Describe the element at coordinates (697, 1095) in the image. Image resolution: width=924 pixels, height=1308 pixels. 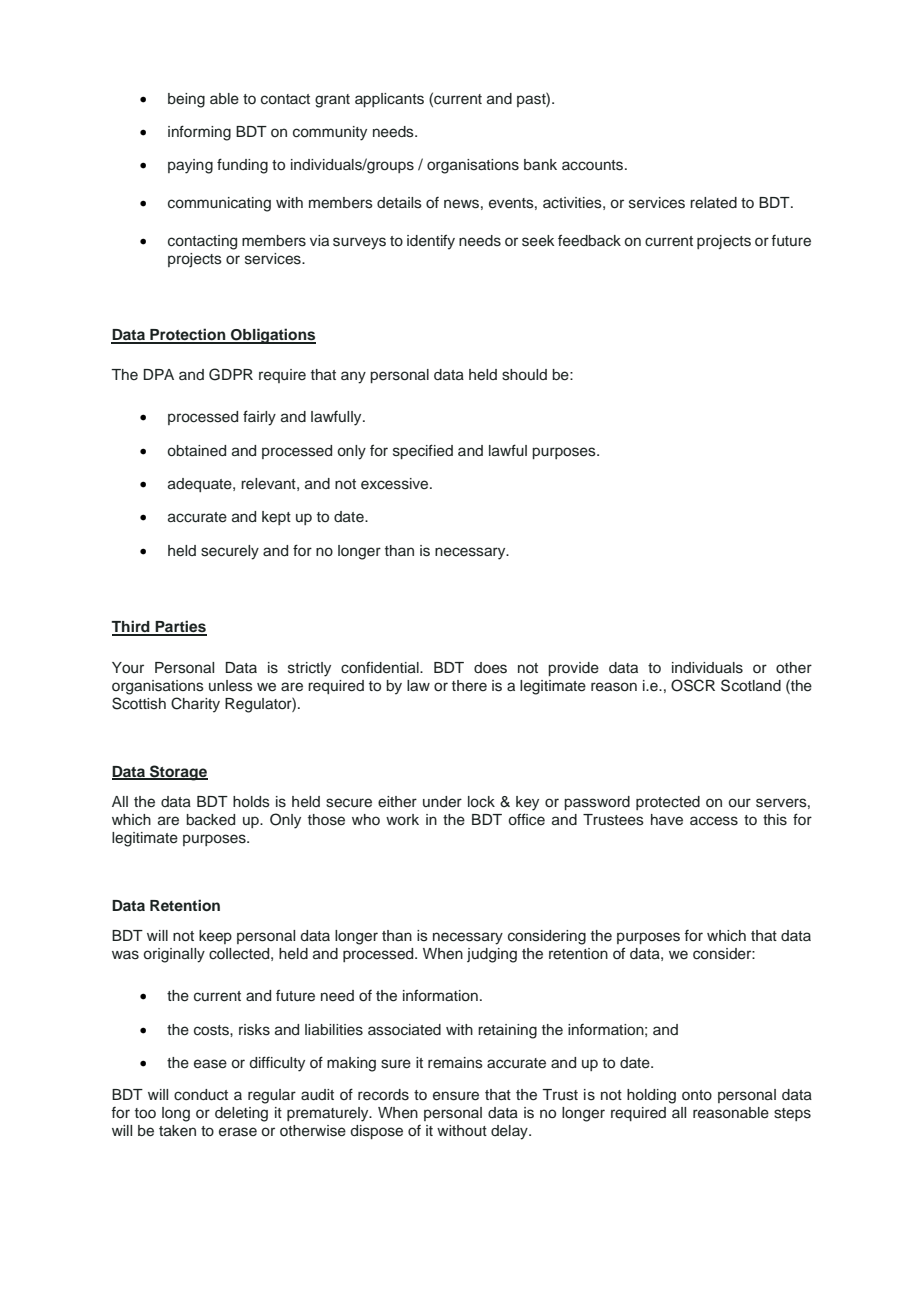
I see `onto` at that location.
